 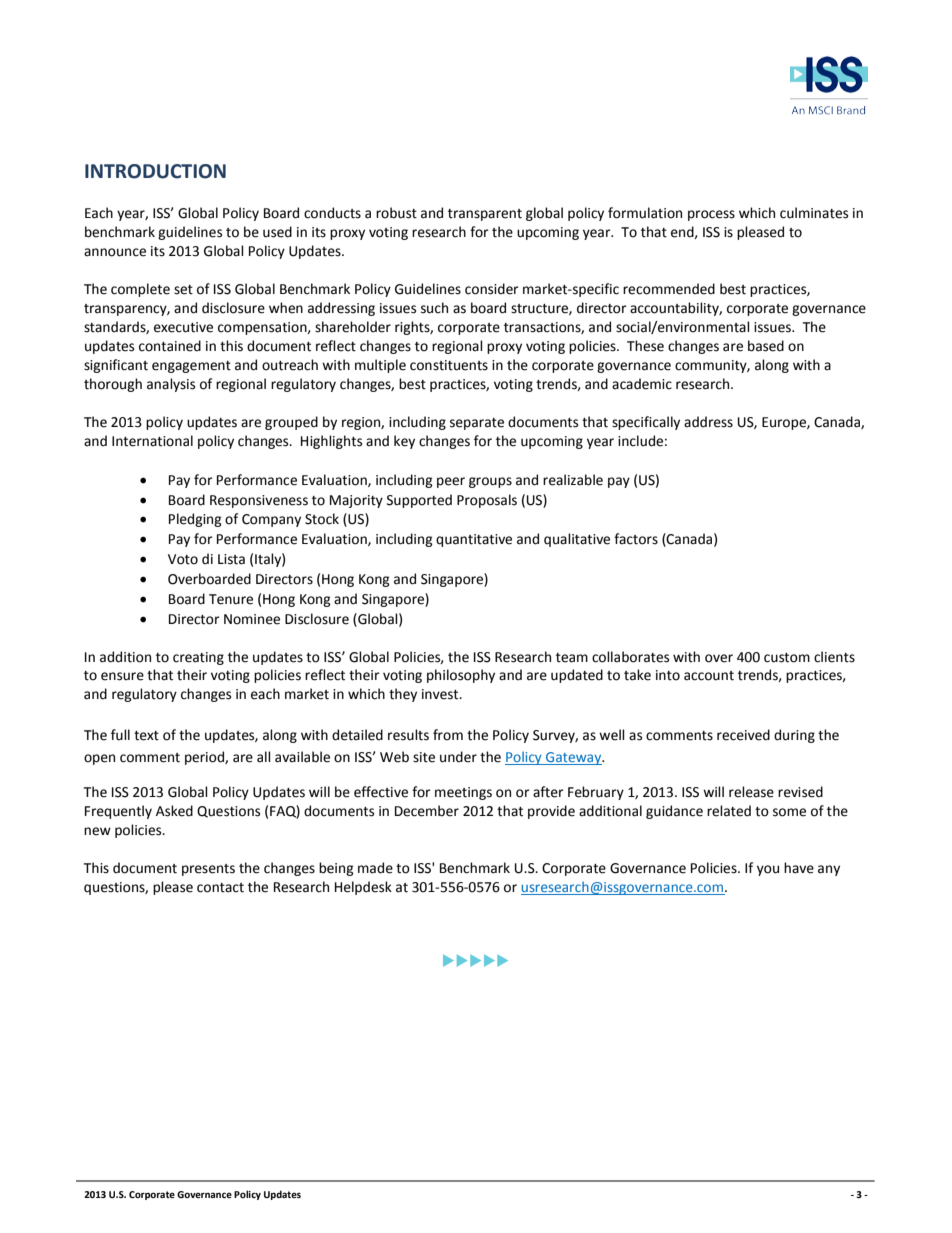 I want to click on peer, so click(x=451, y=482).
